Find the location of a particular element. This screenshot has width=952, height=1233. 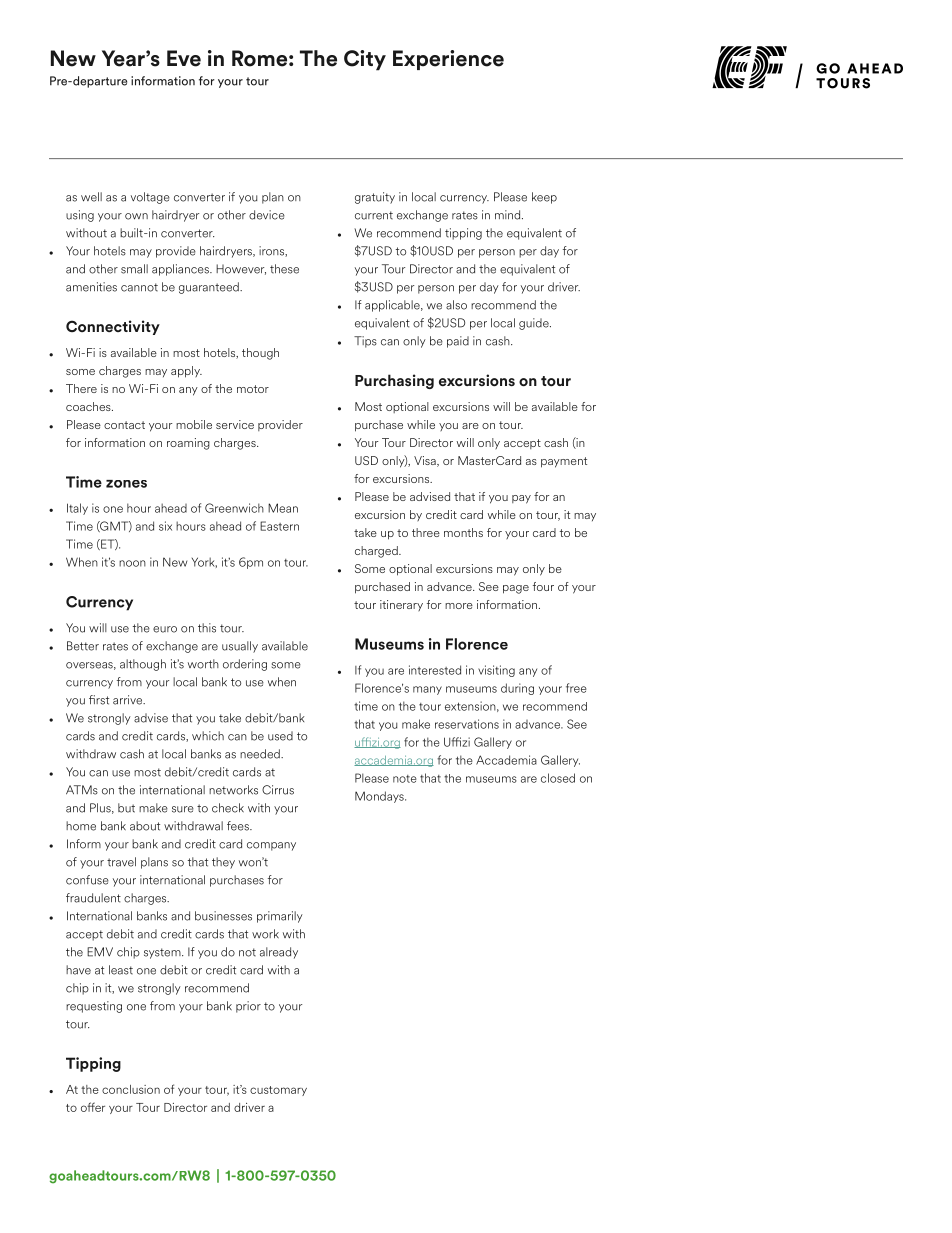

noon is located at coordinates (132, 563).
